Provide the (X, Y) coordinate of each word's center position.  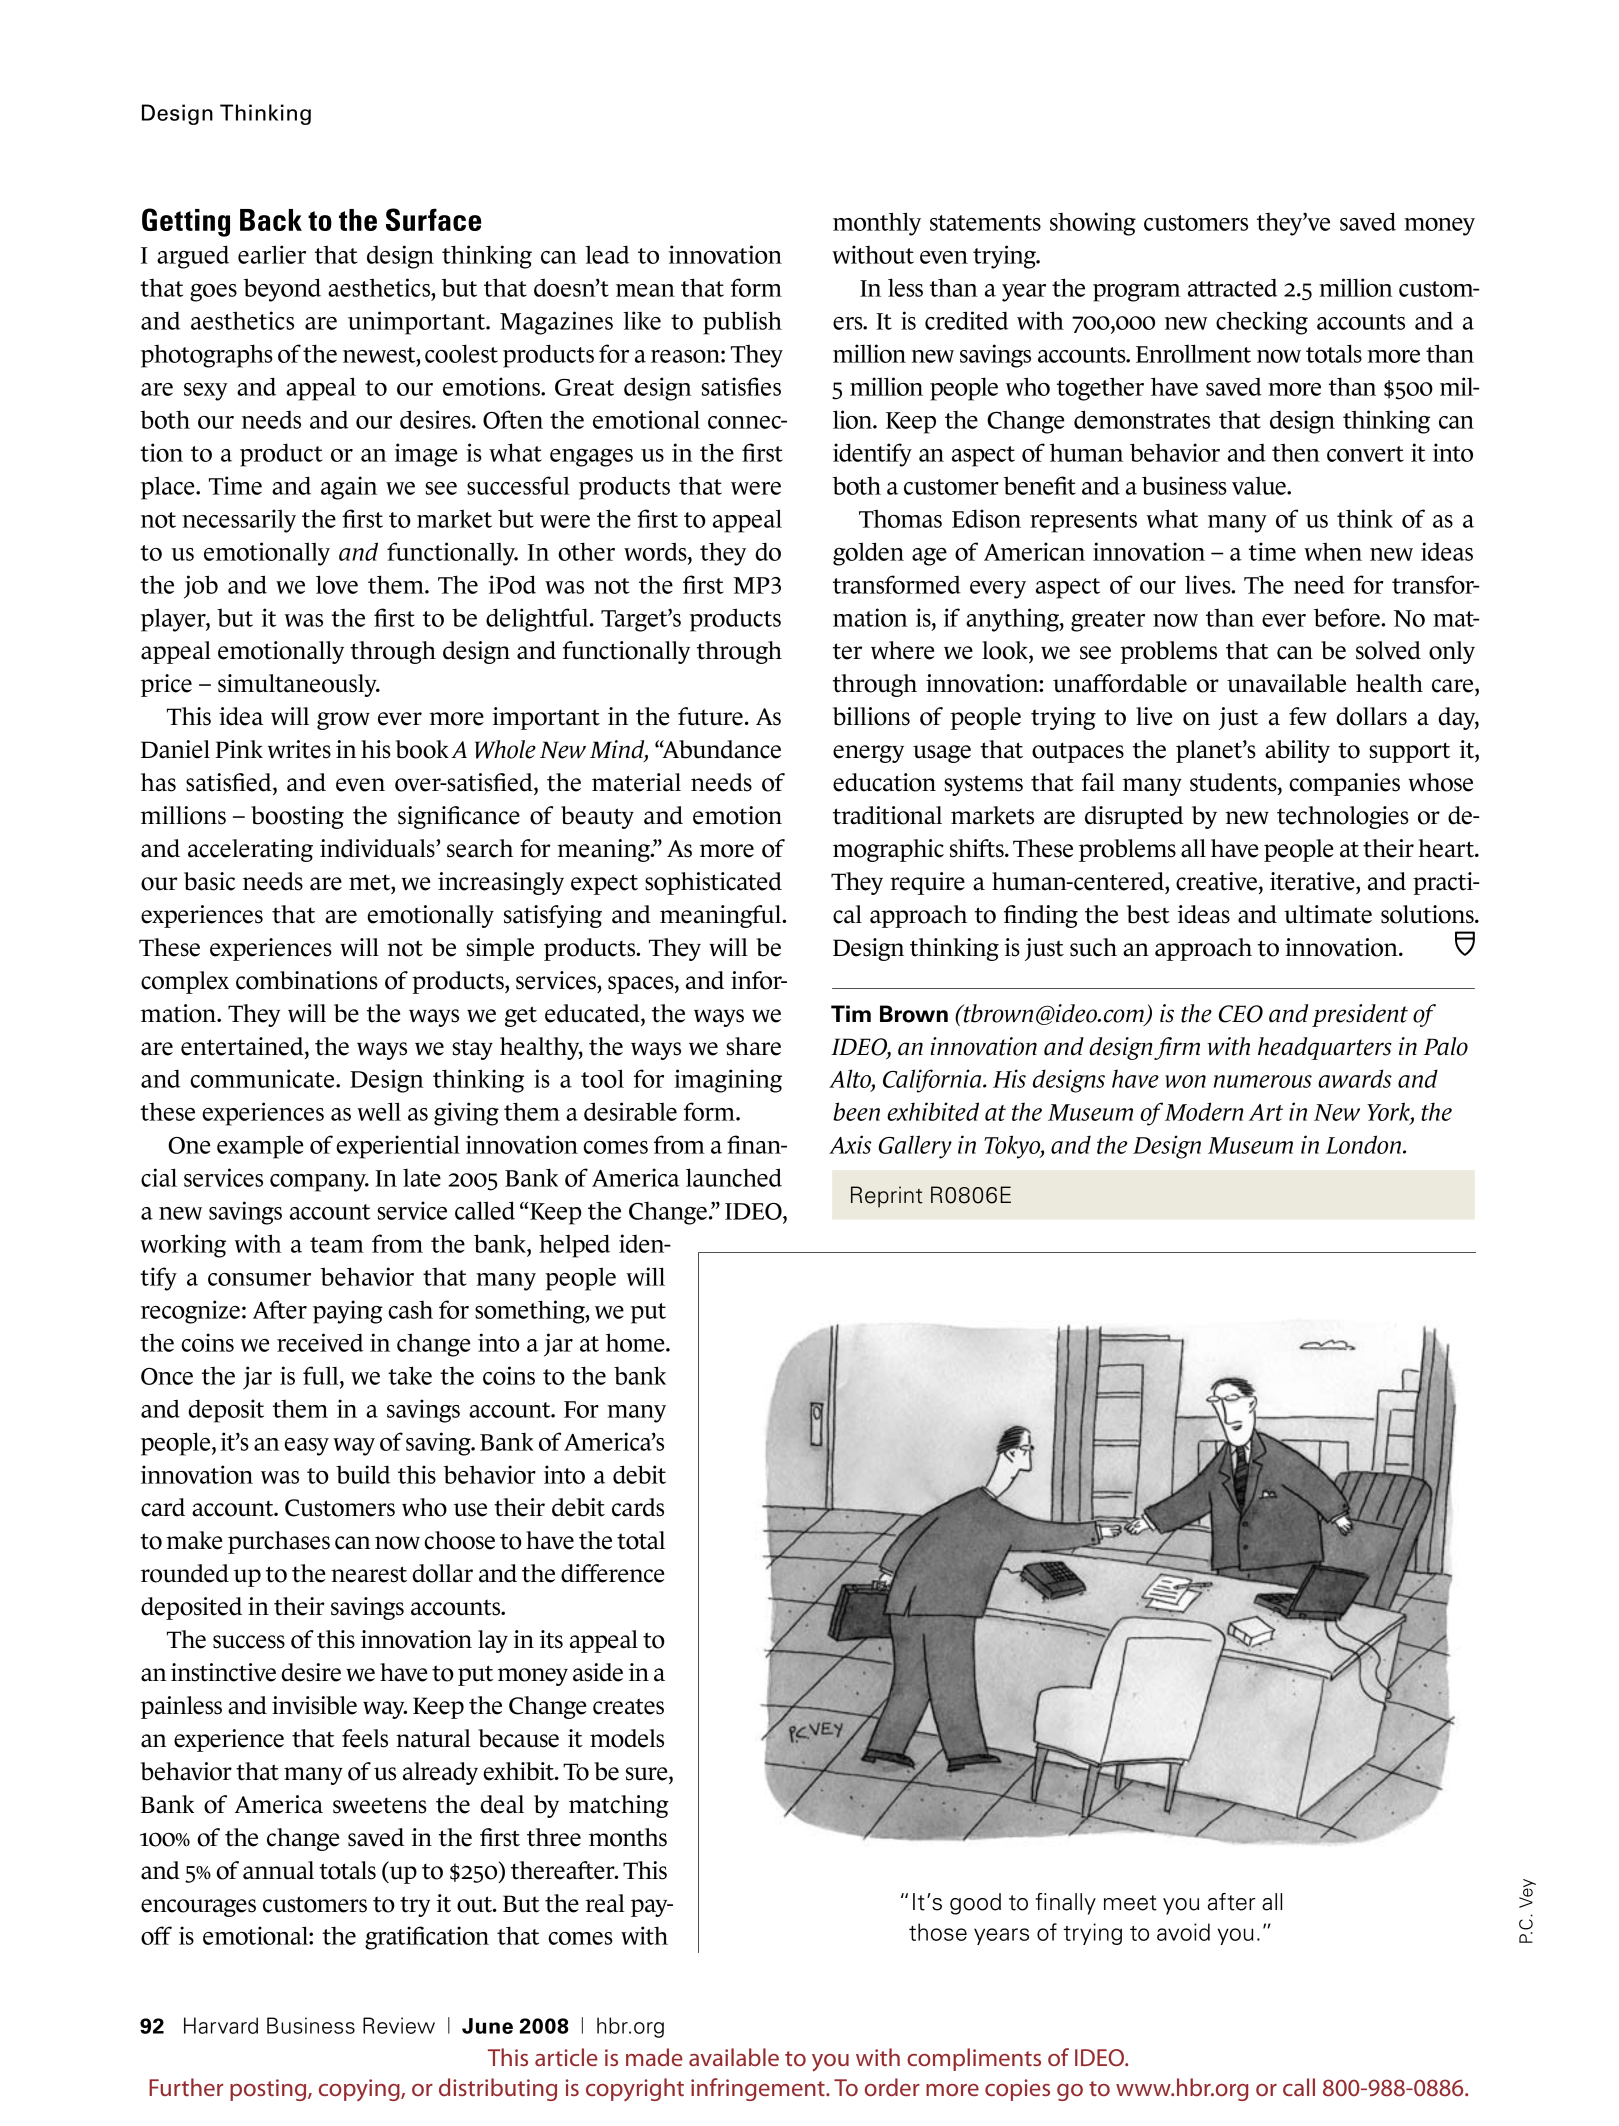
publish (742, 323)
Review (399, 2025)
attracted (1232, 287)
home (636, 1342)
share (754, 1046)
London (1363, 1144)
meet (1130, 1903)
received (320, 1342)
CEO (1241, 1014)
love (337, 584)
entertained (243, 1047)
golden (868, 554)
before (1348, 617)
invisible (314, 1705)
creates (628, 1706)
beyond (282, 290)
